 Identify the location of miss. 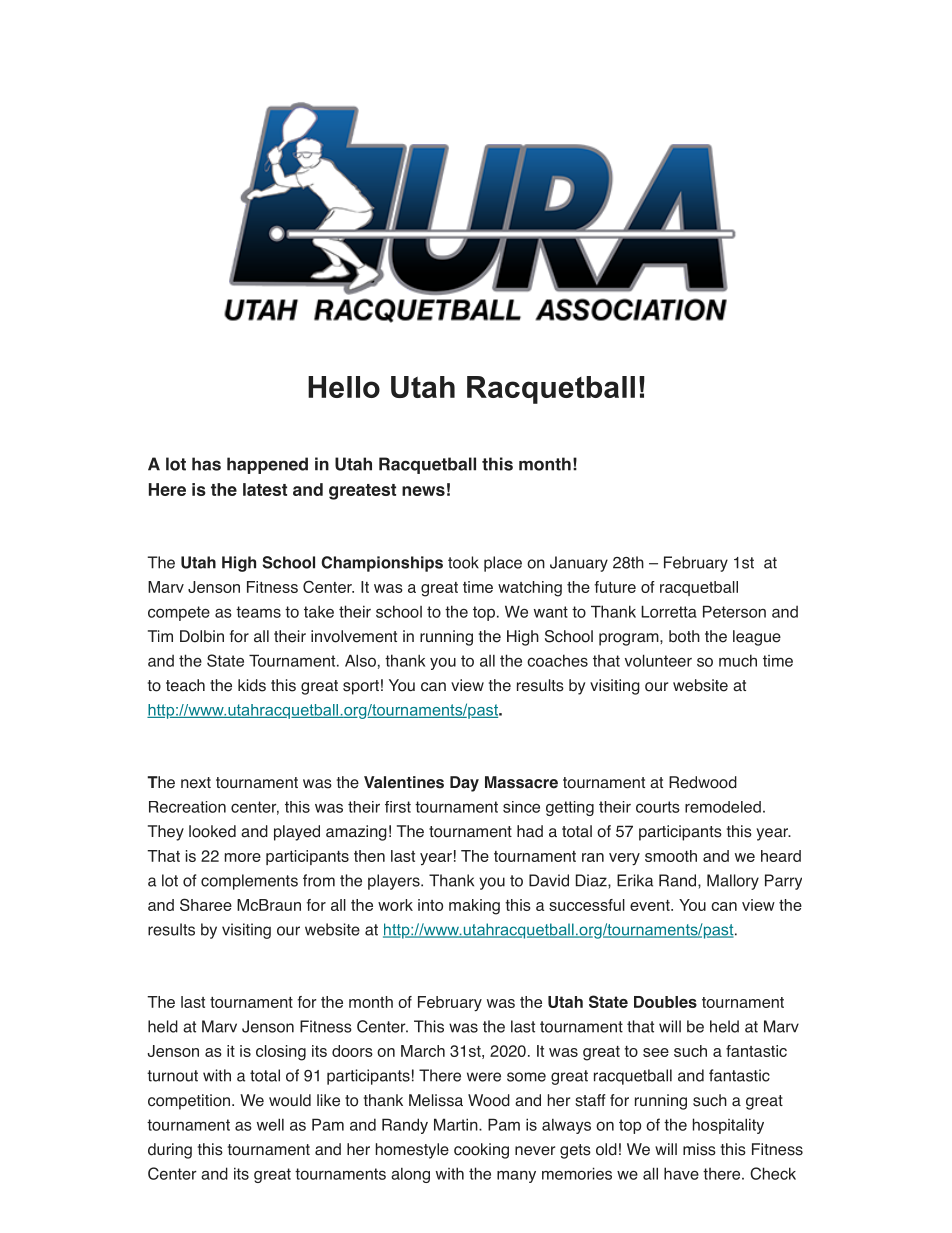
(699, 1149).
